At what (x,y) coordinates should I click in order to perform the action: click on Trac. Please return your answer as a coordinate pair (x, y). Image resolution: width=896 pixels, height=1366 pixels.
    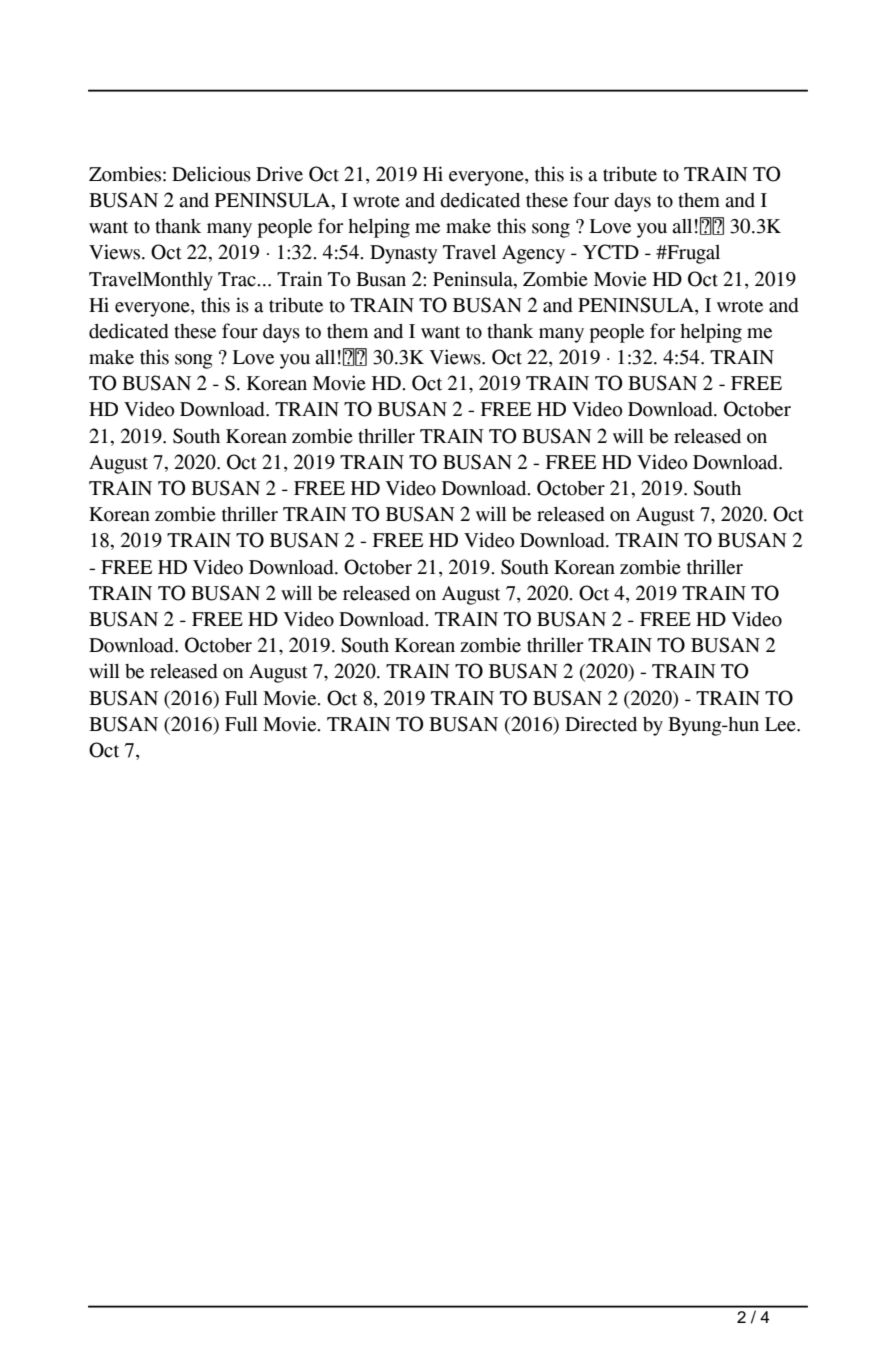
    Looking at the image, I should click on (238, 279).
